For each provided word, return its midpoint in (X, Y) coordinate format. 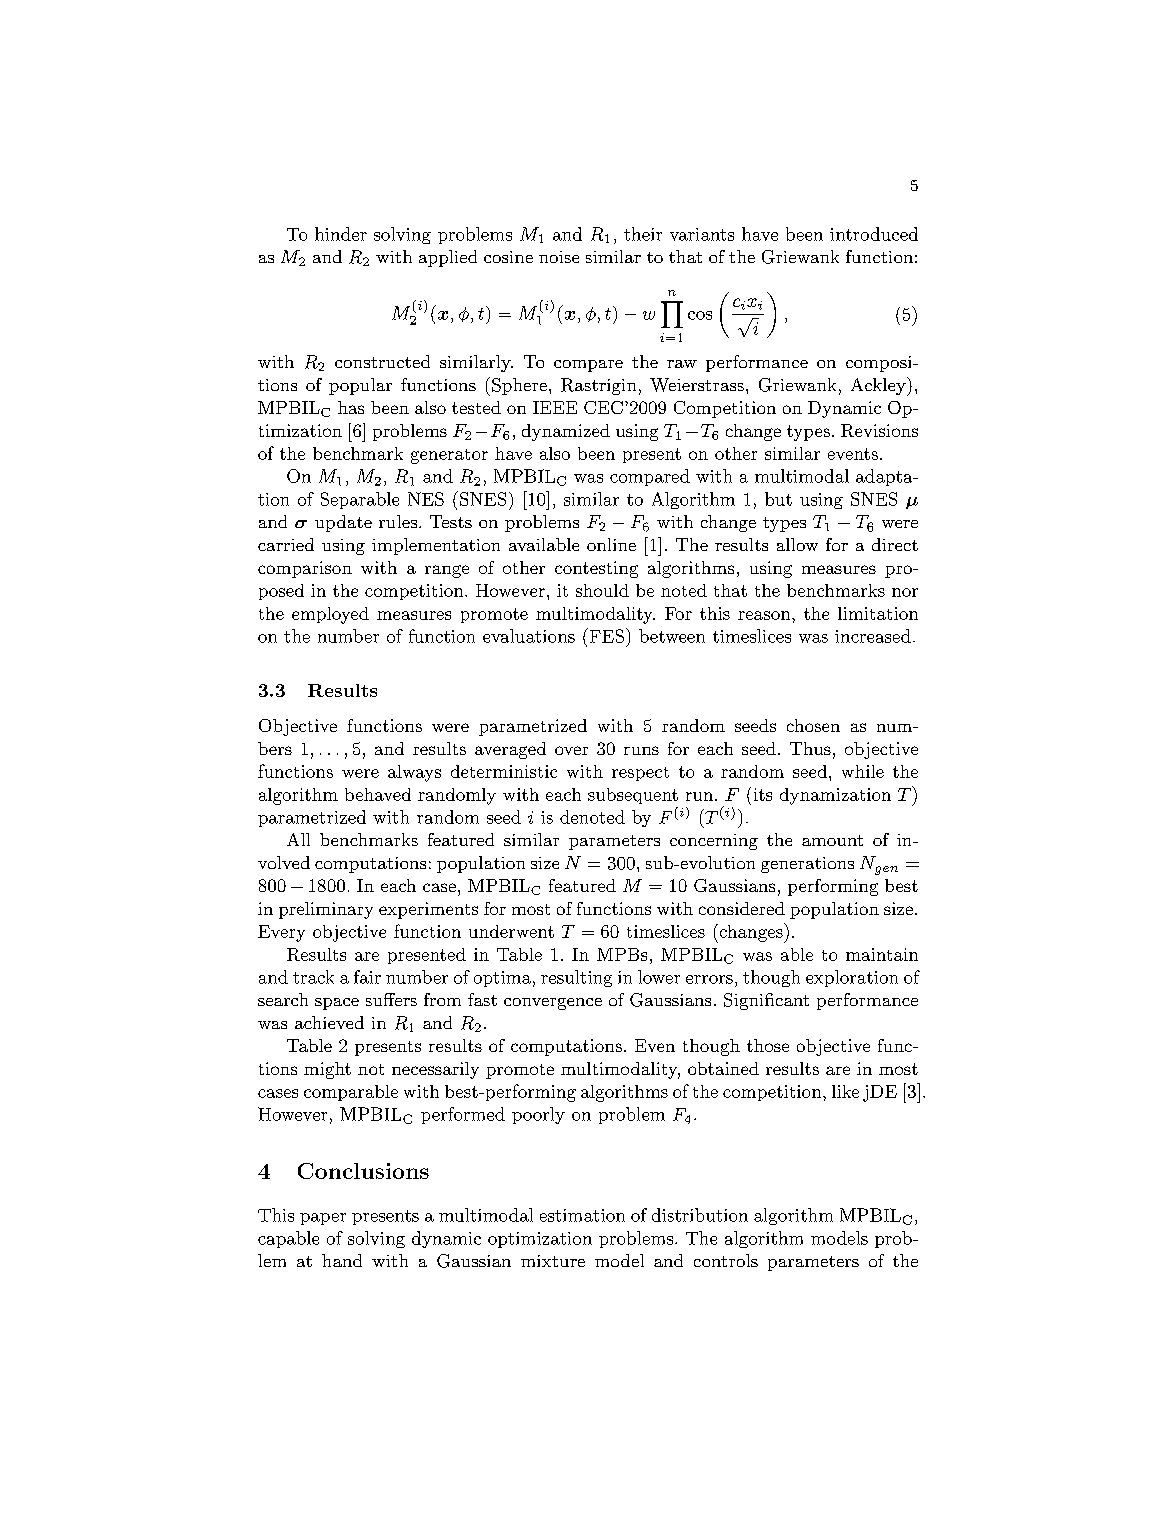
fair (367, 977)
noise (559, 257)
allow (797, 544)
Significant (766, 1001)
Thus (810, 748)
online (611, 544)
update (343, 523)
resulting (576, 978)
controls (726, 1260)
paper (323, 1219)
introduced (874, 234)
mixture (553, 1261)
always (414, 773)
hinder (341, 234)
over (571, 750)
